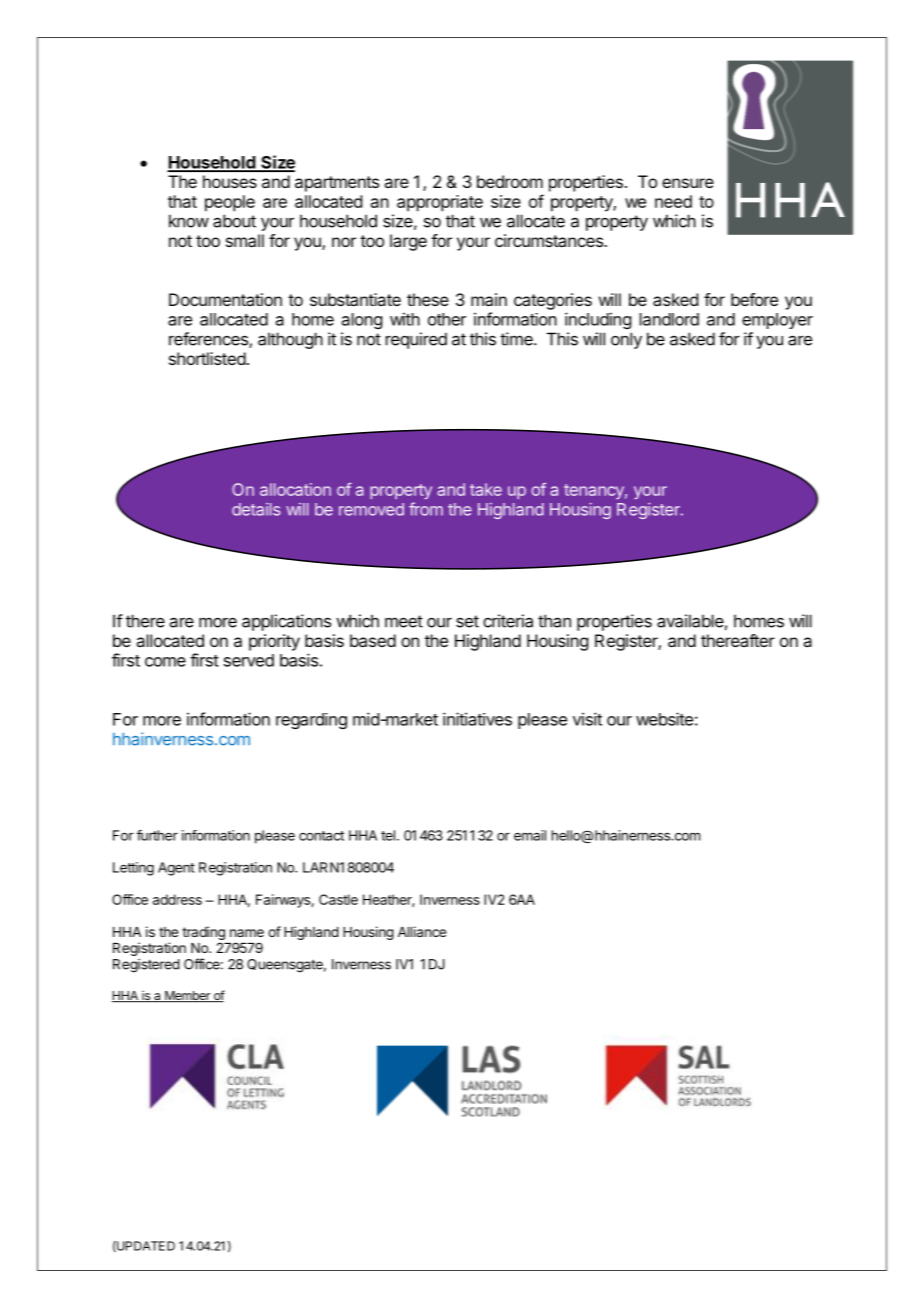 Image resolution: width=924 pixels, height=1308 pixels. Describe the element at coordinates (477, 719) in the screenshot. I see `initiatives` at that location.
